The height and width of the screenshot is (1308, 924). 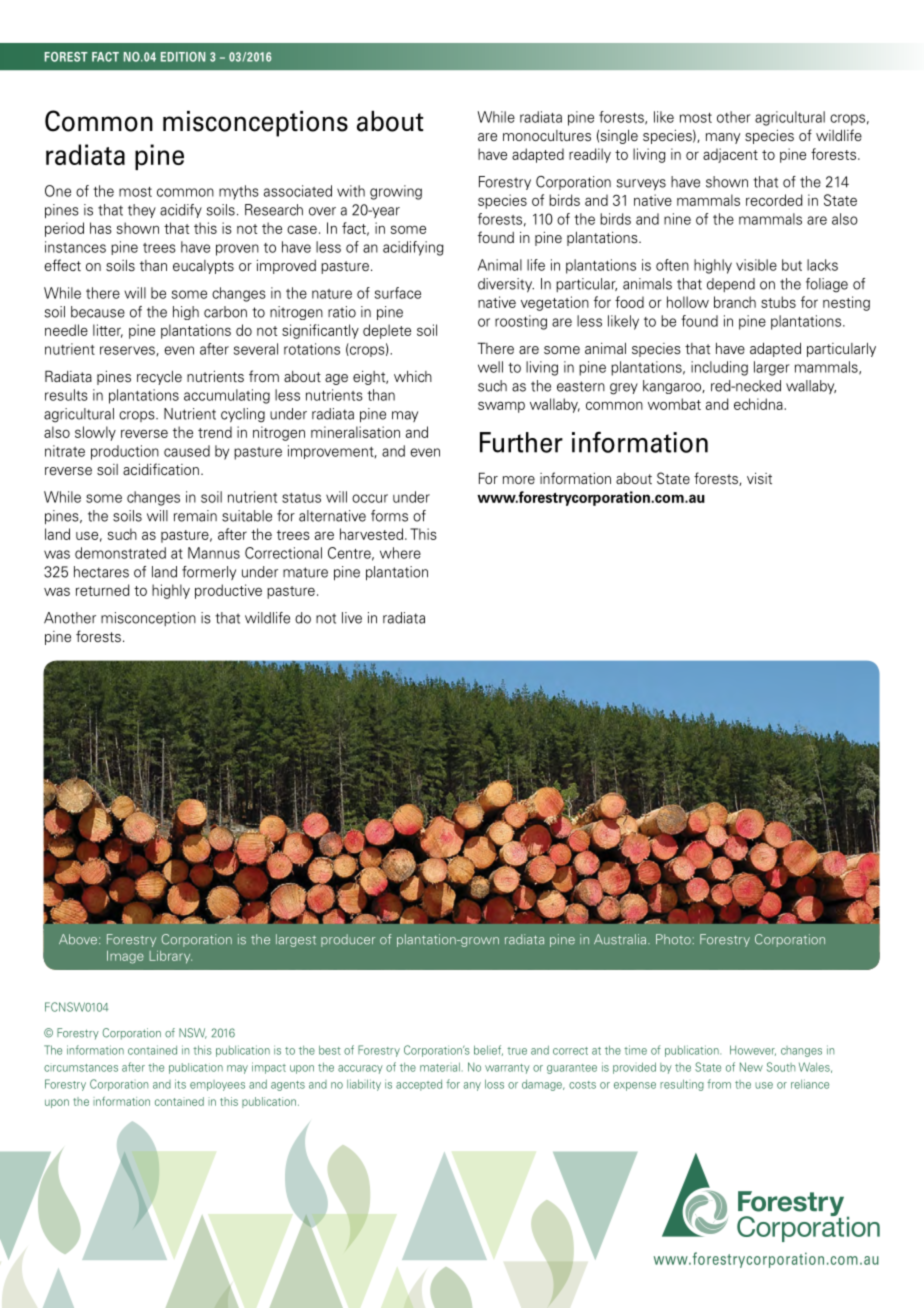 What do you see at coordinates (723, 138) in the screenshot?
I see `many` at bounding box center [723, 138].
